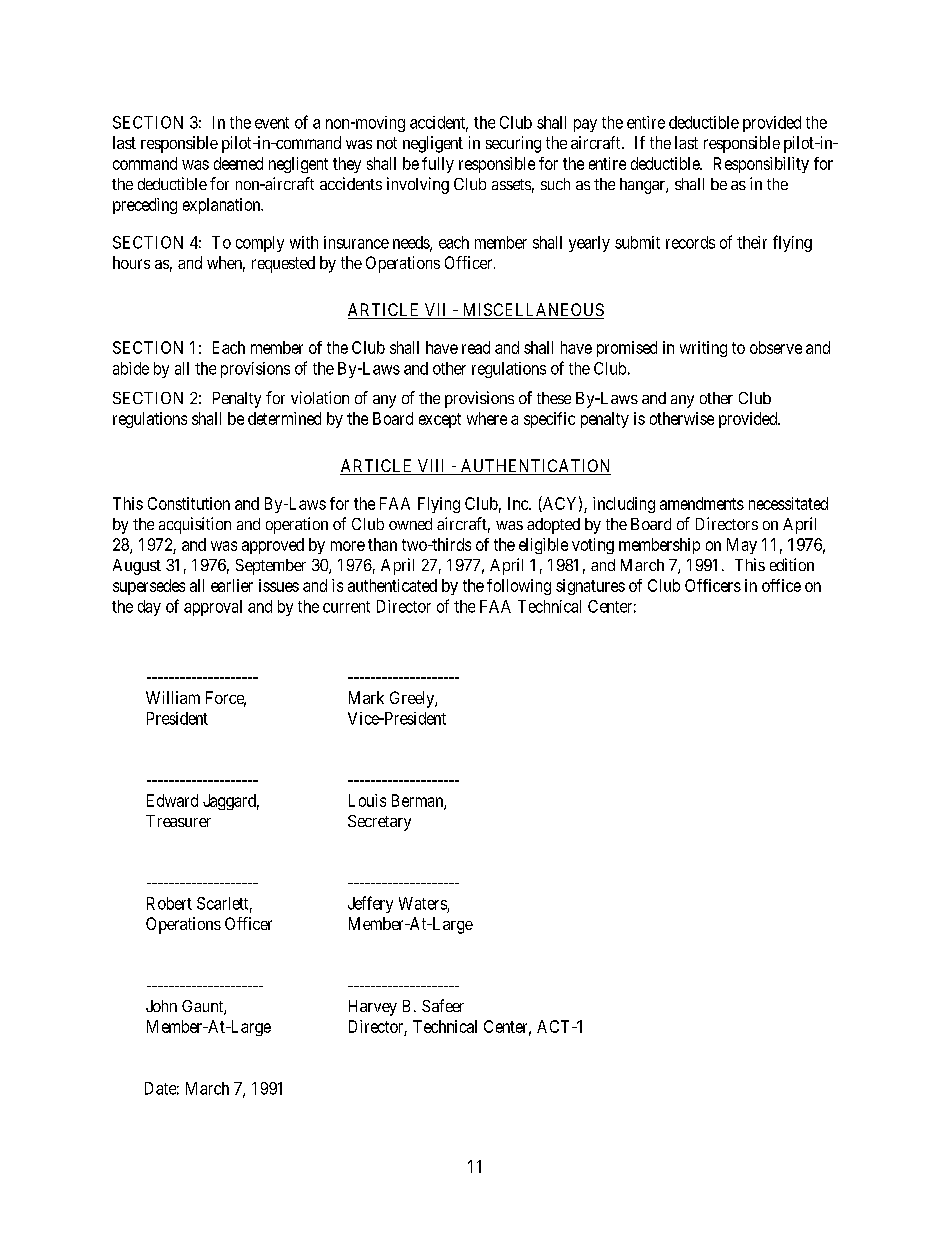 The image size is (952, 1233). What do you see at coordinates (161, 1006) in the page?
I see `John` at bounding box center [161, 1006].
